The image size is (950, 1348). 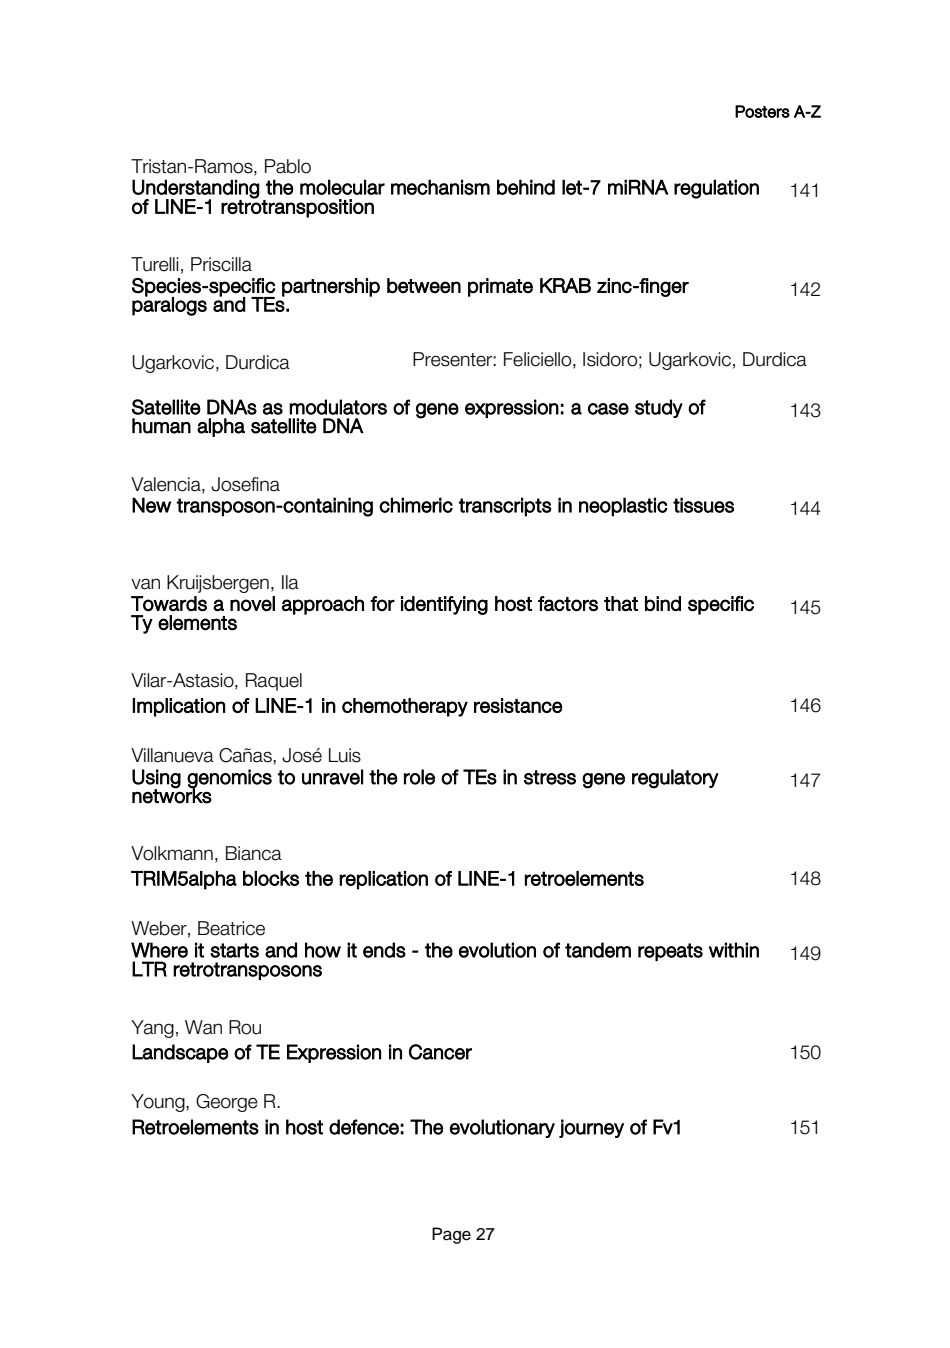 What do you see at coordinates (444, 605) in the screenshot?
I see `identifying` at bounding box center [444, 605].
